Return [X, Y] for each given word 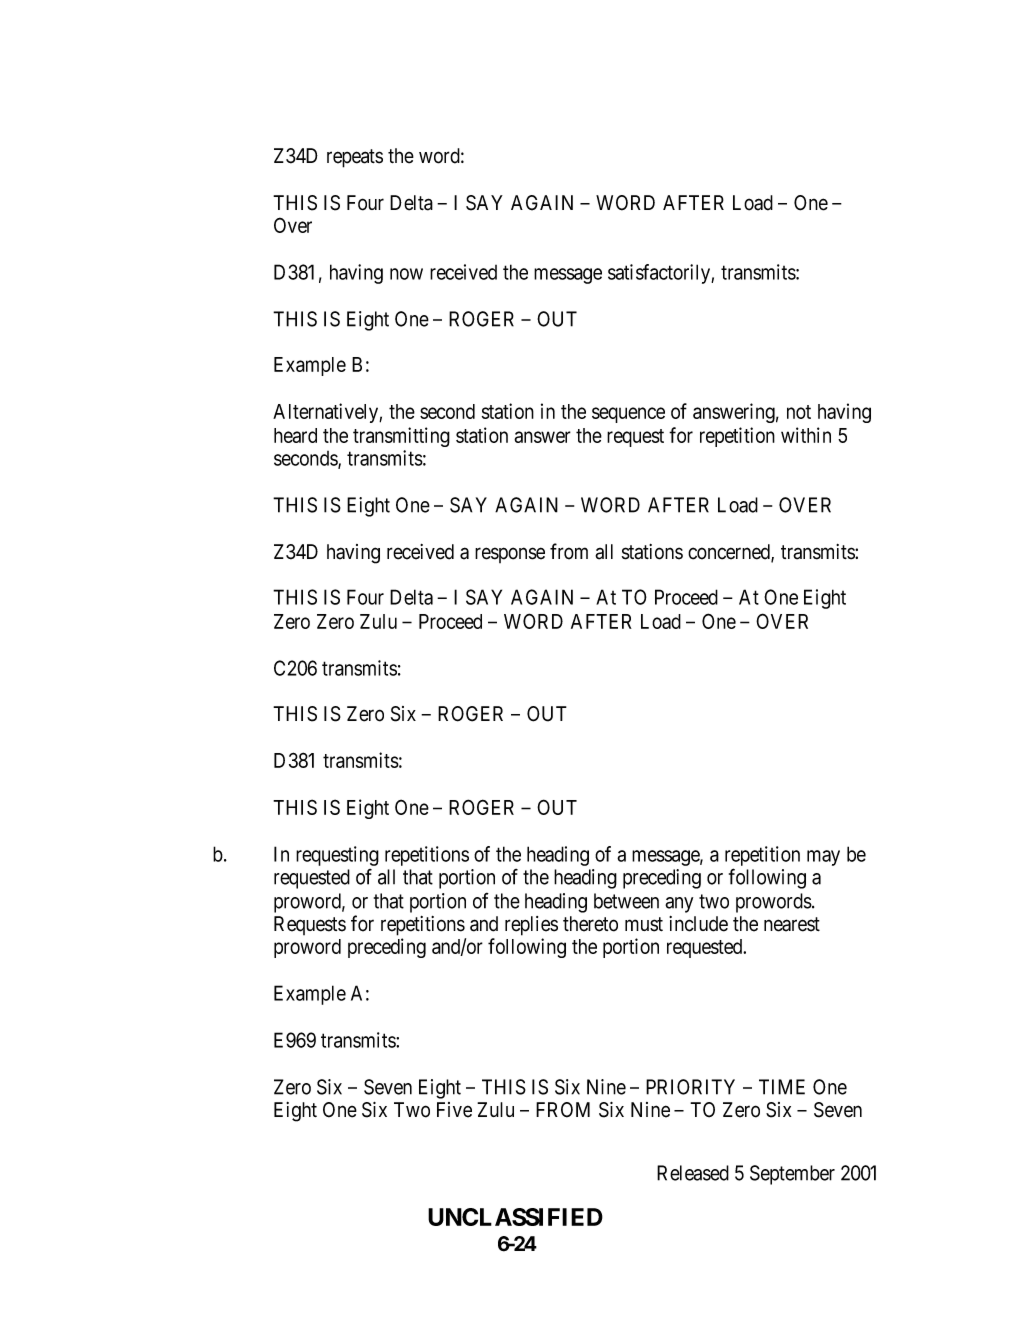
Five [454, 1110]
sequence [628, 415]
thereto [590, 924]
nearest [792, 924]
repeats [355, 158]
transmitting [401, 437]
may [823, 858]
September [792, 1175]
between [626, 901]
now [406, 274]
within [806, 435]
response [510, 555]
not [799, 412]
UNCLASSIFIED [515, 1217]
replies [531, 926]
